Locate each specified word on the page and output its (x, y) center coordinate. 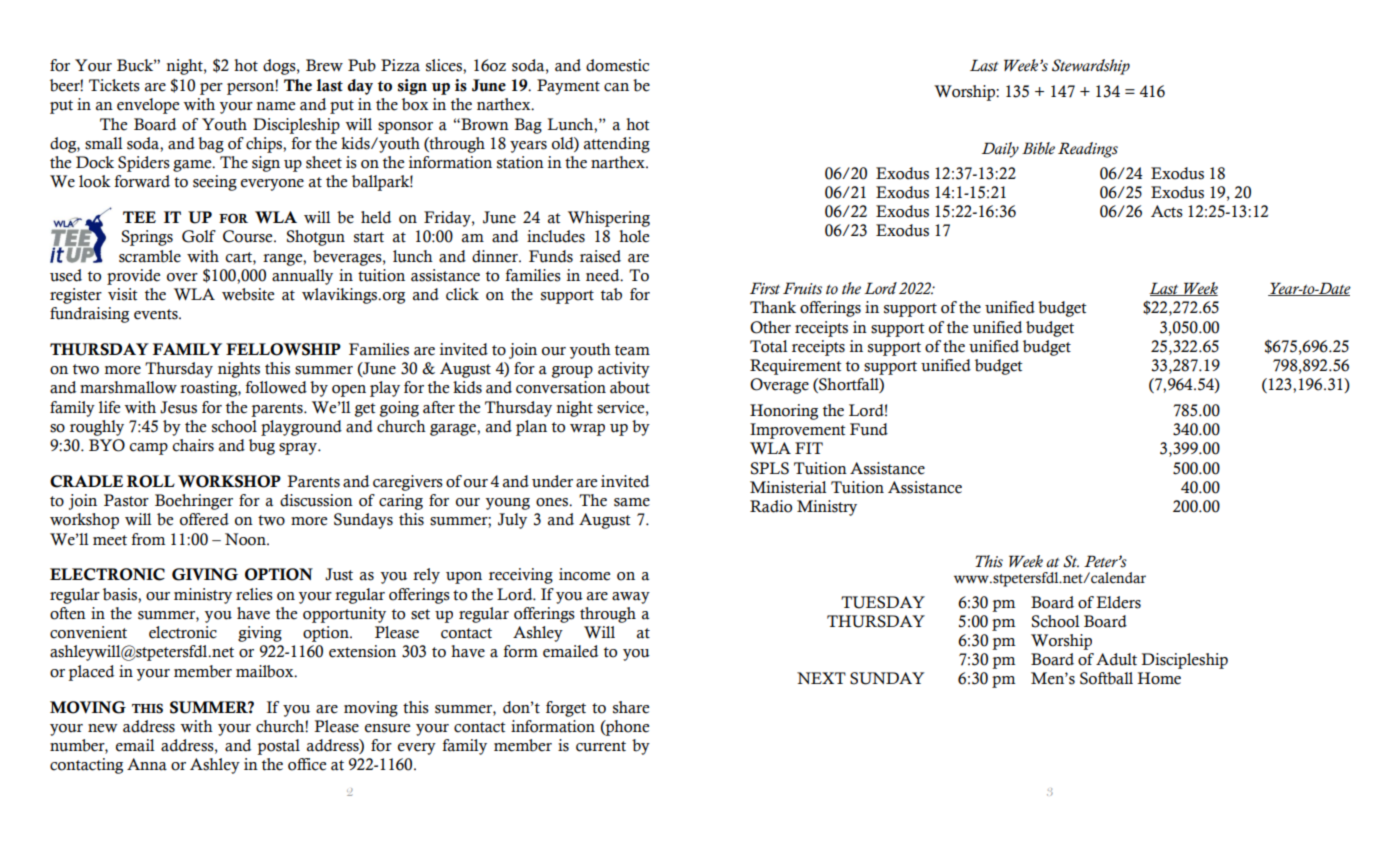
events (157, 314)
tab (611, 294)
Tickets (114, 85)
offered (204, 519)
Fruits (802, 288)
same (632, 502)
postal (278, 747)
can (616, 87)
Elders (1118, 602)
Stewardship (1091, 67)
